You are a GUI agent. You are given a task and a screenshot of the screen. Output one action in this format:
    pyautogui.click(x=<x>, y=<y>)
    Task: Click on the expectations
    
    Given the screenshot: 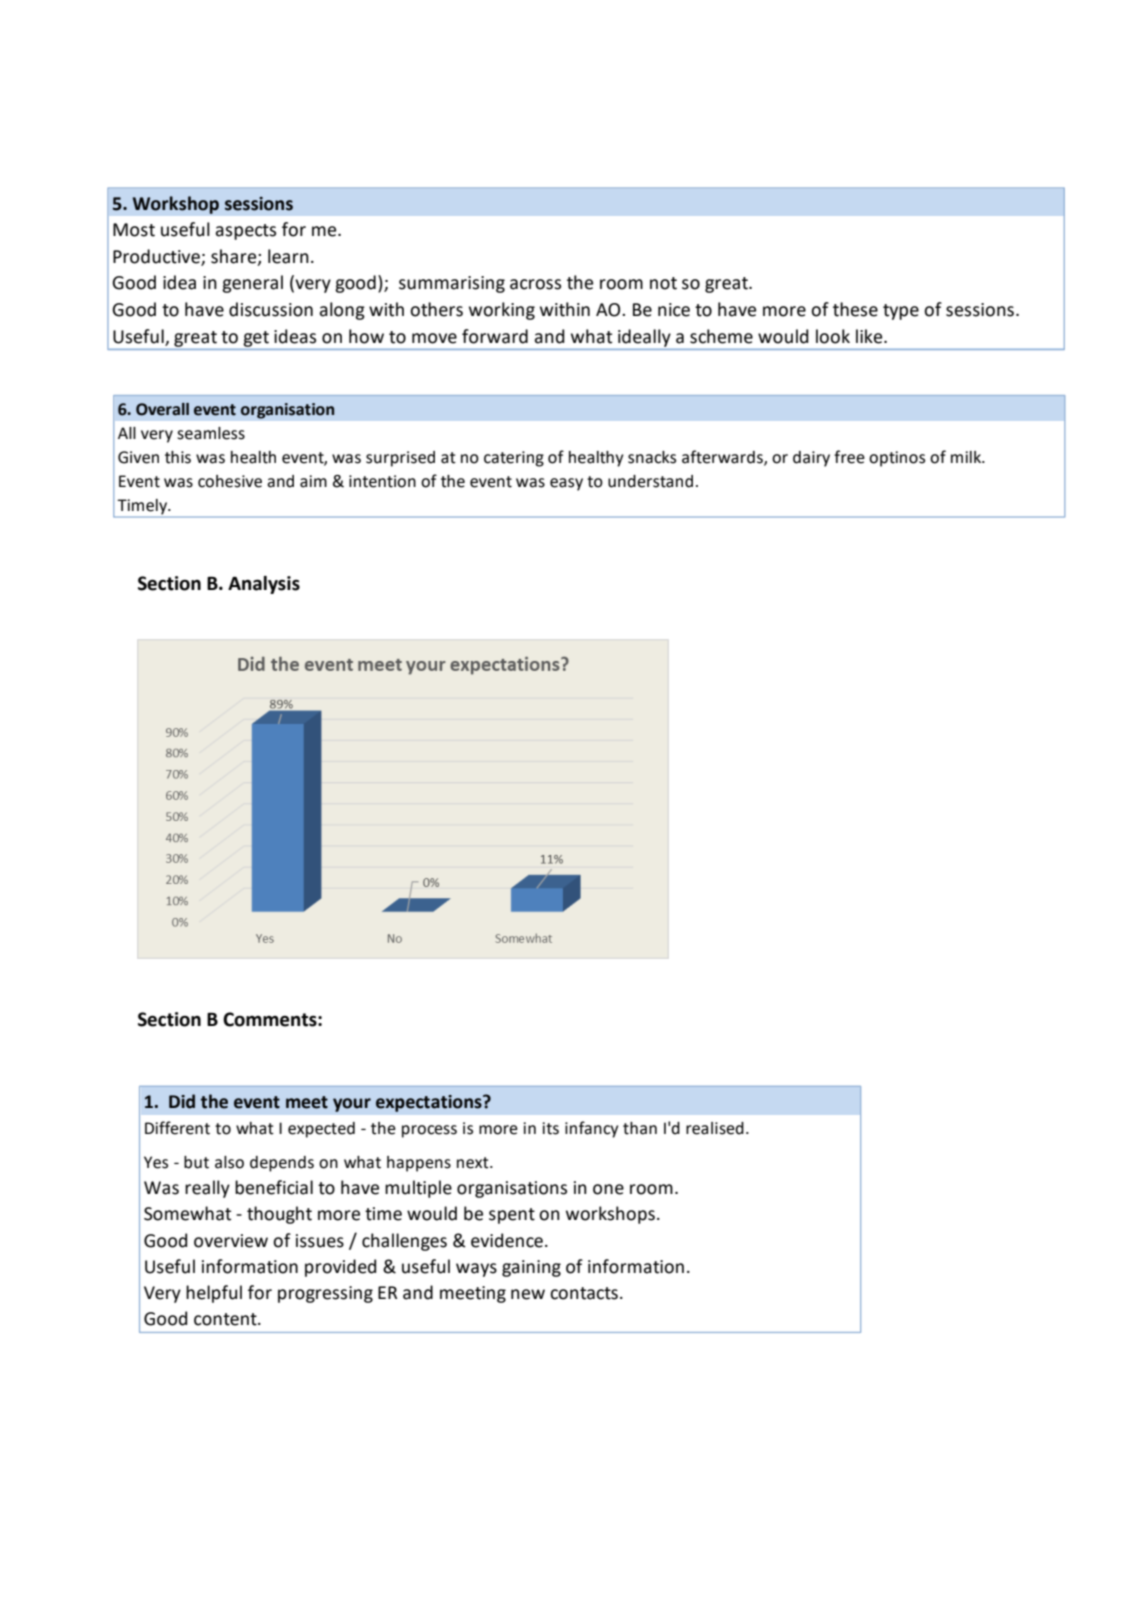 What is the action you would take?
    pyautogui.click(x=430, y=1103)
